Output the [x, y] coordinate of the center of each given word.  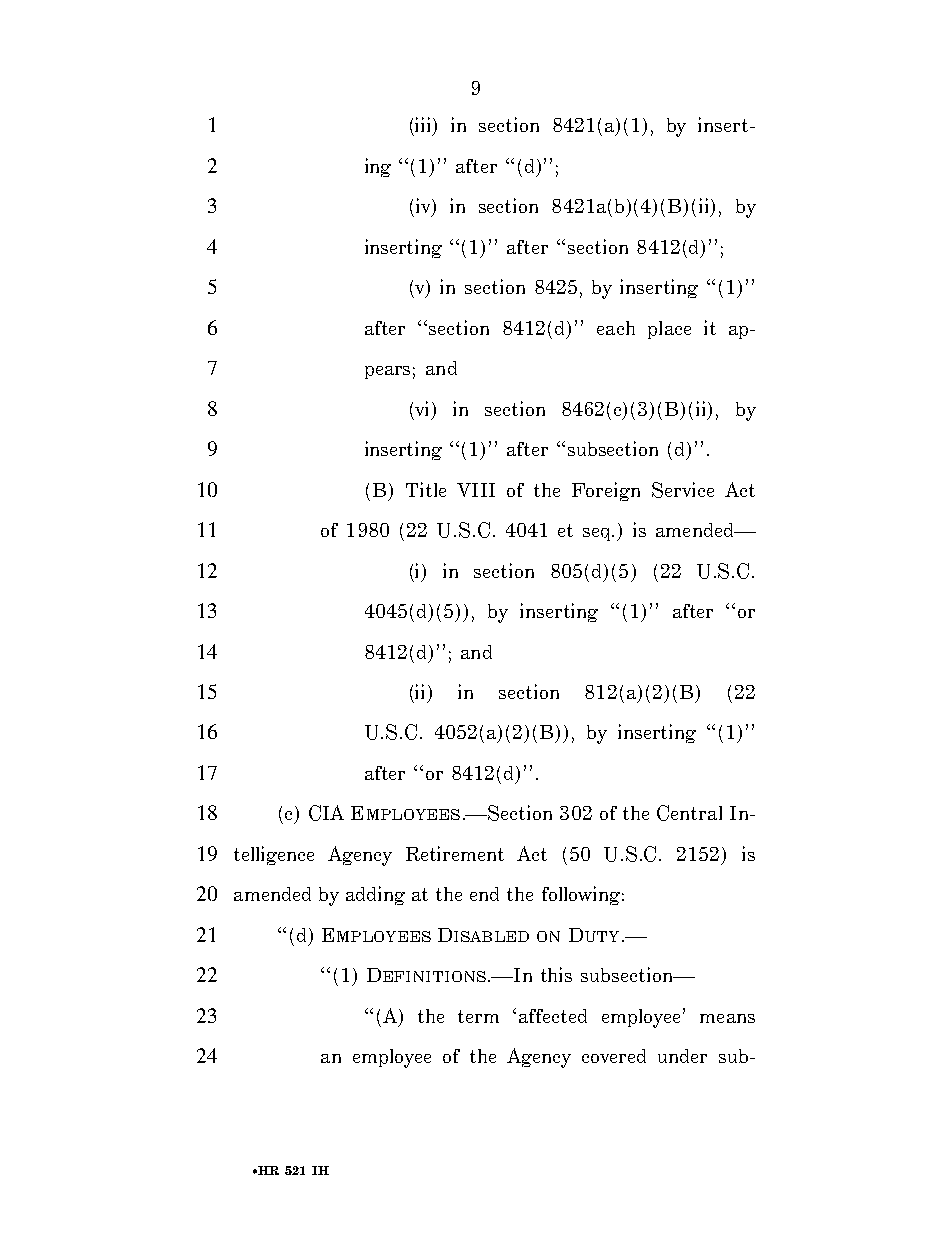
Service [683, 490]
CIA [326, 813]
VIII [476, 490]
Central [689, 813]
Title [426, 489]
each [616, 328]
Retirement [455, 853]
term [478, 1016]
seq [598, 534]
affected [553, 1016]
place [669, 330]
